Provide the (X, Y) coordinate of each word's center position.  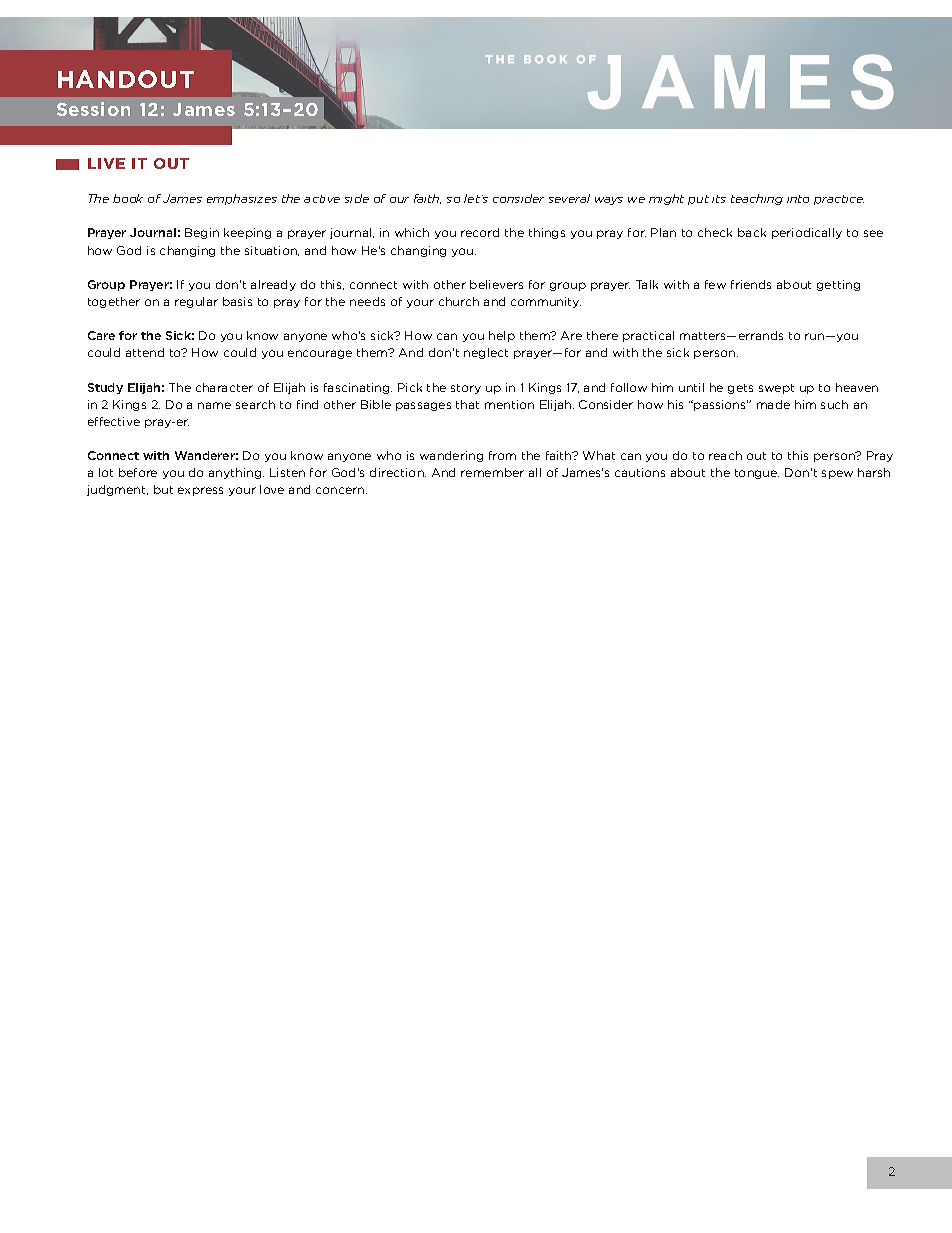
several (569, 198)
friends (751, 284)
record (480, 232)
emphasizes (242, 199)
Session (93, 109)
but (163, 489)
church (459, 301)
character (224, 387)
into (798, 199)
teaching (757, 199)
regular (196, 302)
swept (776, 389)
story (466, 389)
